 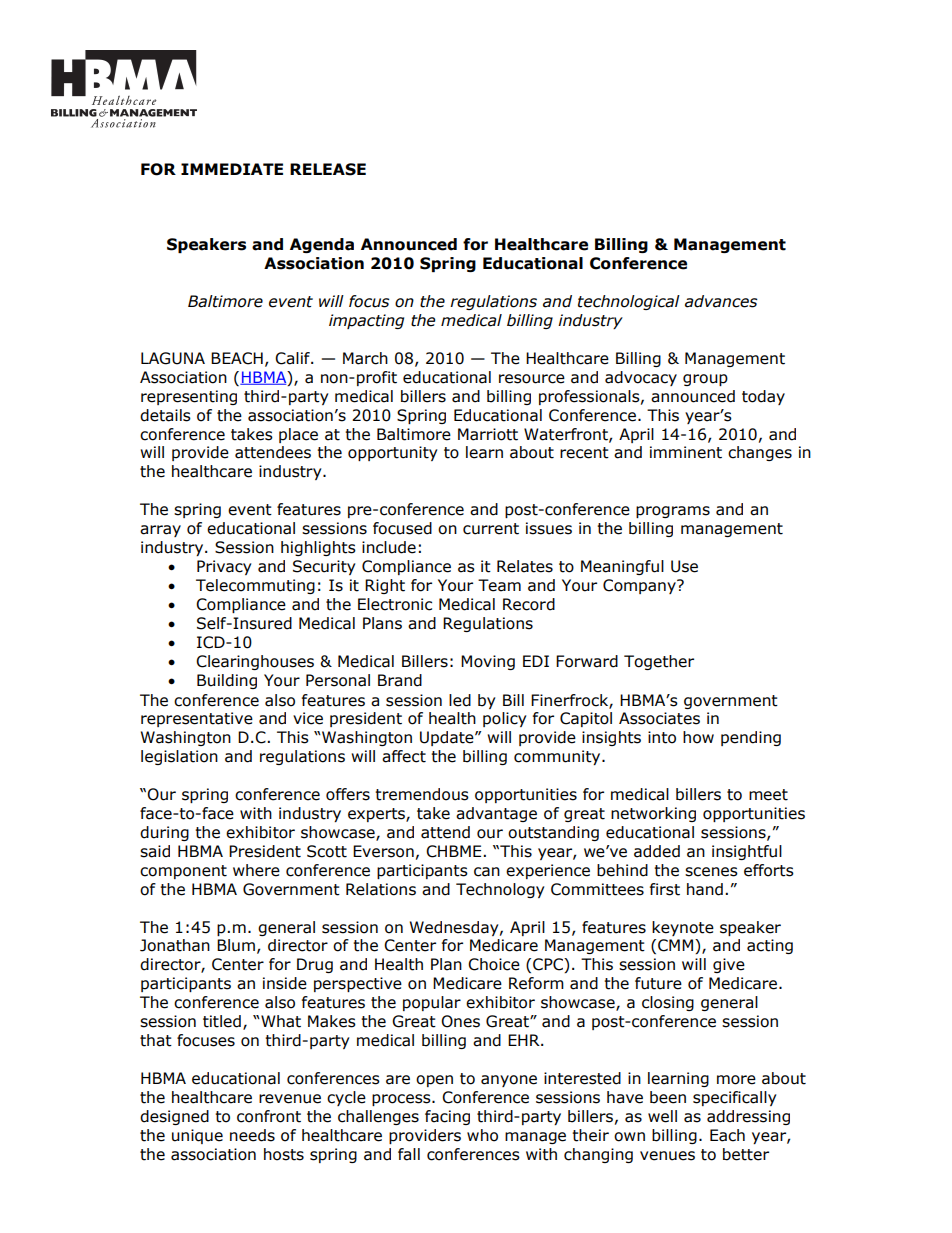 I want to click on well, so click(x=662, y=1116).
